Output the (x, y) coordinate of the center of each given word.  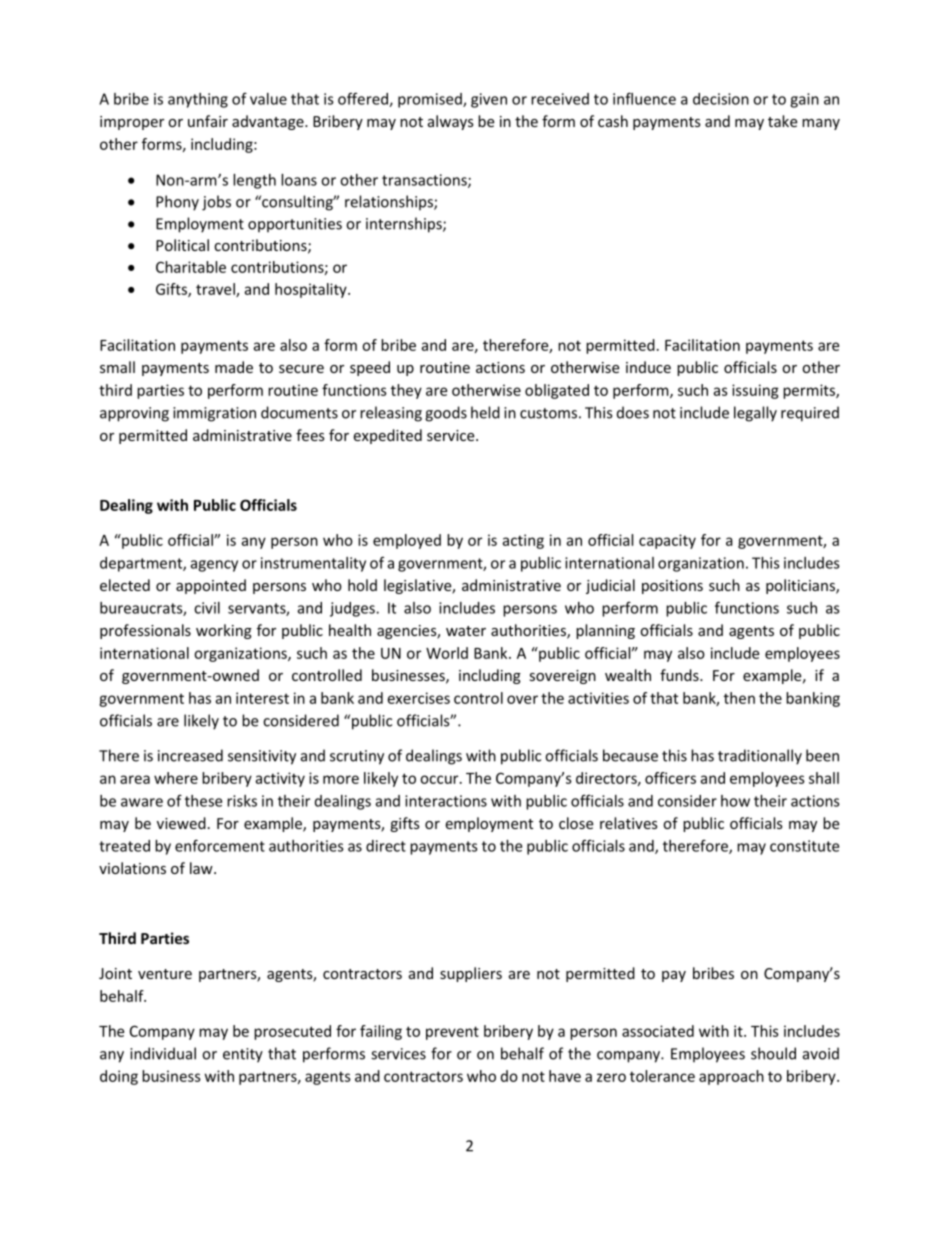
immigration (214, 414)
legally (755, 414)
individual (163, 1053)
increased (190, 755)
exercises (419, 698)
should (773, 1053)
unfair (208, 121)
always (451, 122)
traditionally (760, 757)
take (782, 121)
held (485, 412)
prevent (452, 1033)
